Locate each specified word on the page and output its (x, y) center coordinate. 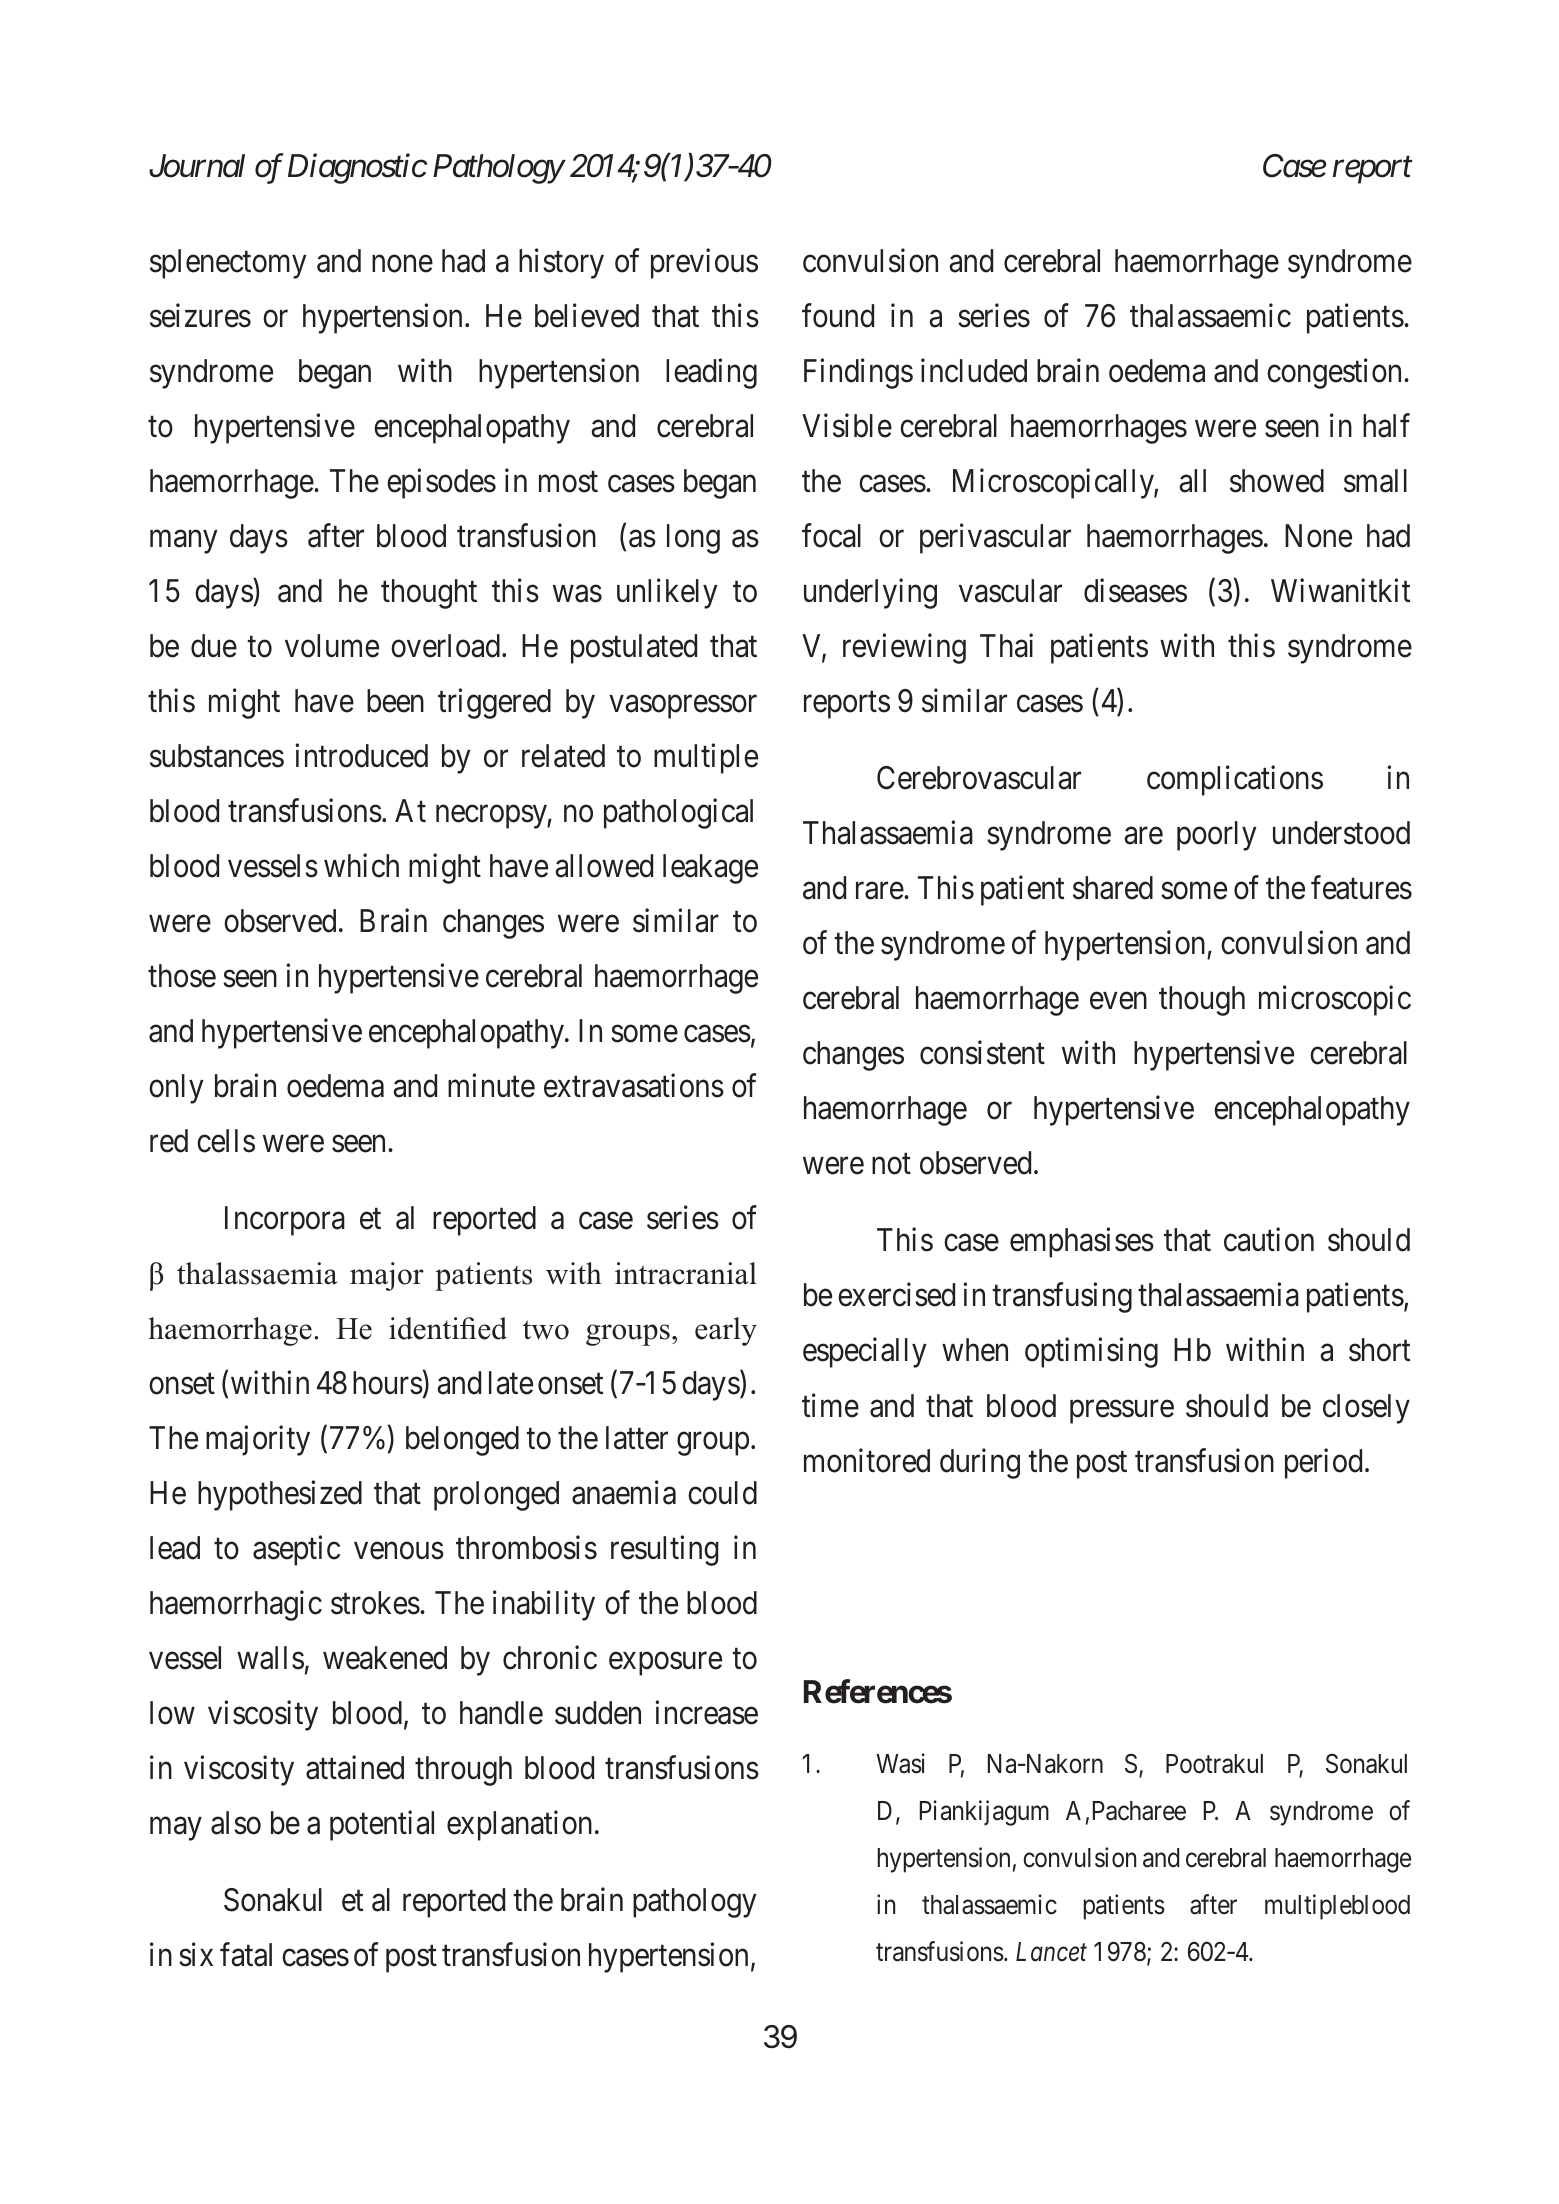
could (722, 1493)
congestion (1336, 374)
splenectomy (228, 264)
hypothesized (280, 1495)
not (891, 1164)
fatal (246, 1955)
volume (332, 646)
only (176, 1089)
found (838, 316)
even (1118, 1001)
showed (1277, 481)
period (1323, 1463)
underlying (870, 594)
